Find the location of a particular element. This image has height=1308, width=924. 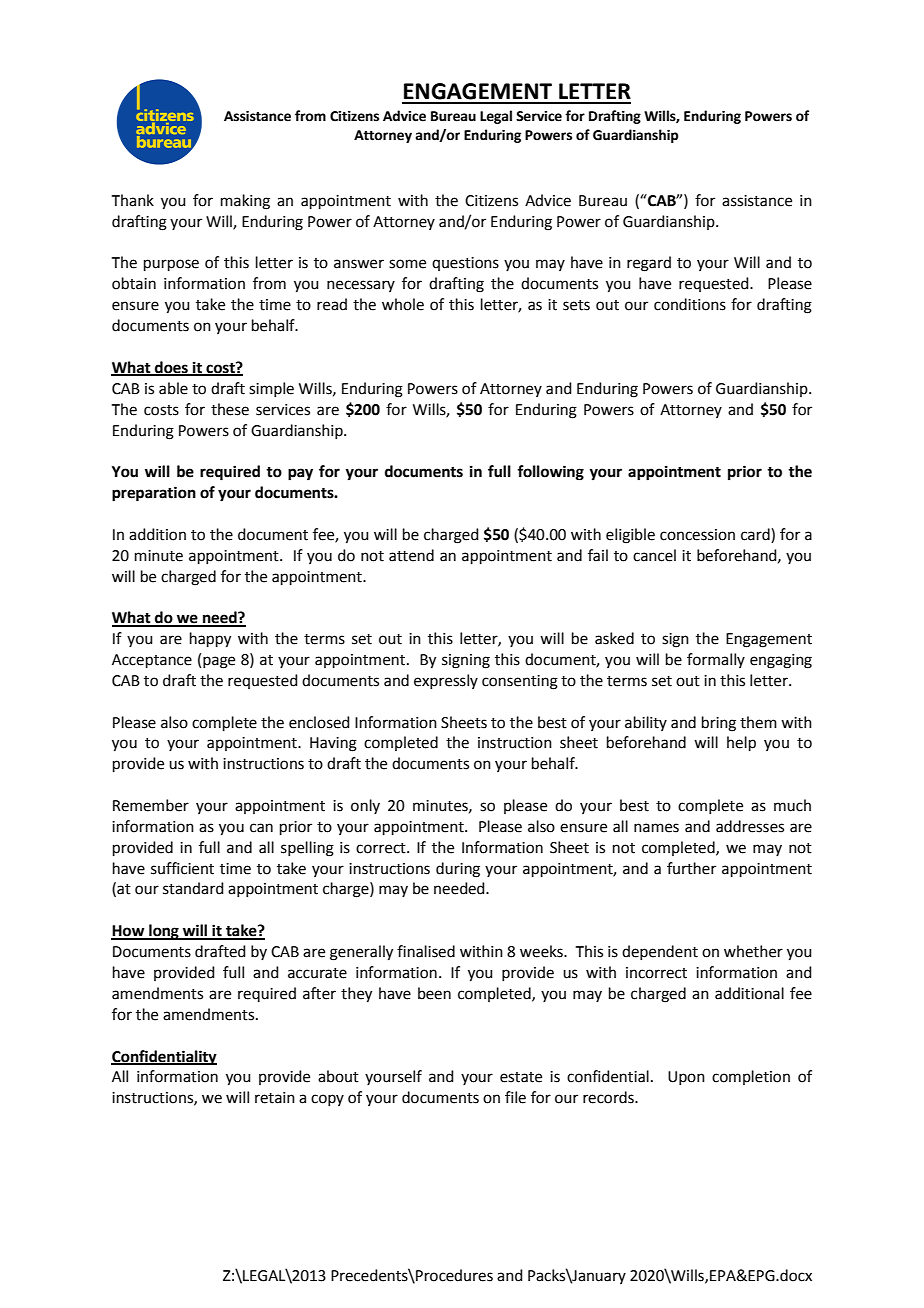

bring is located at coordinates (719, 724).
